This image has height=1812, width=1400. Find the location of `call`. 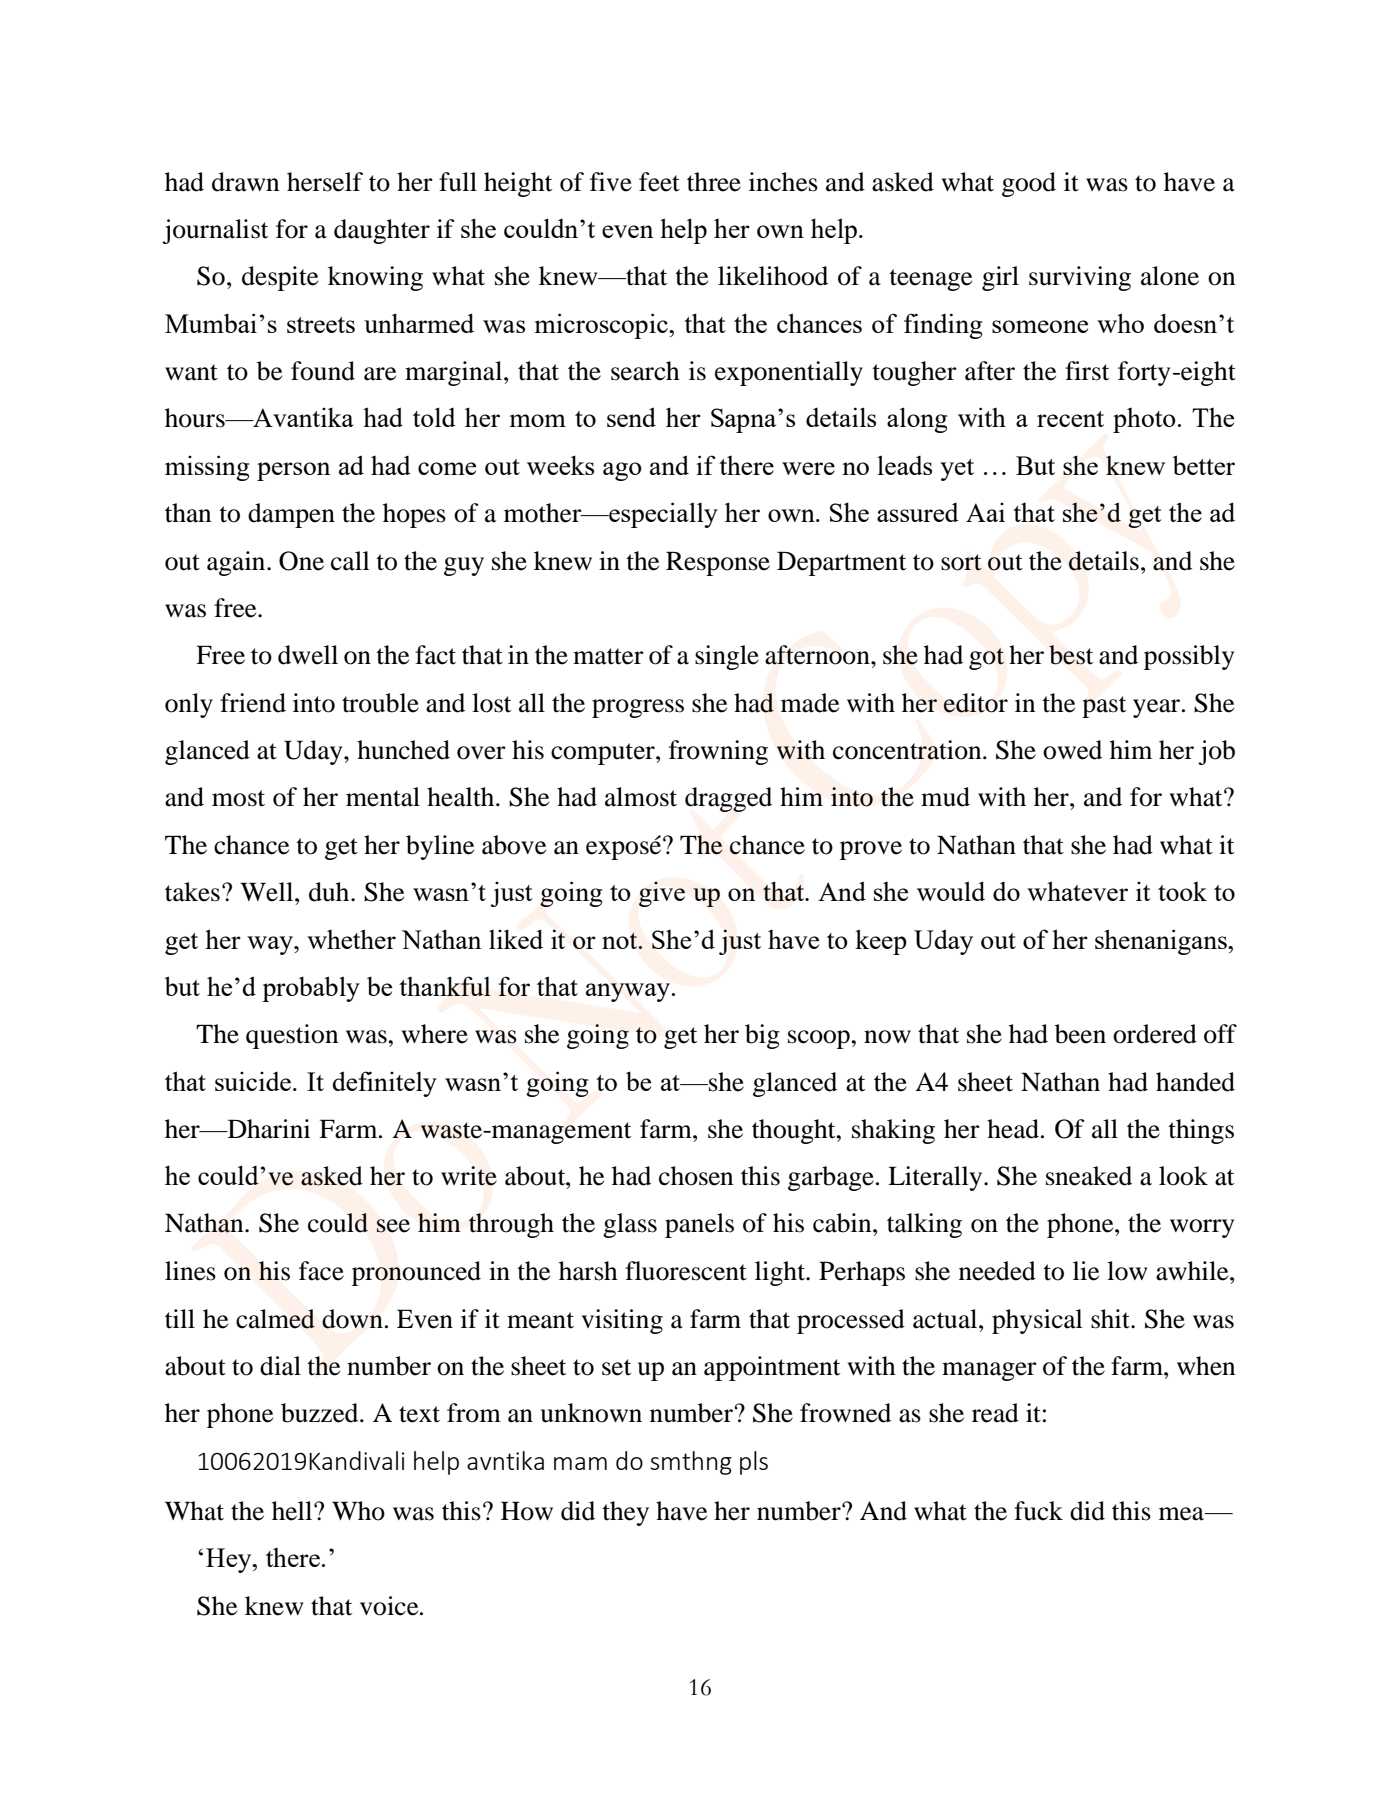

call is located at coordinates (350, 561).
